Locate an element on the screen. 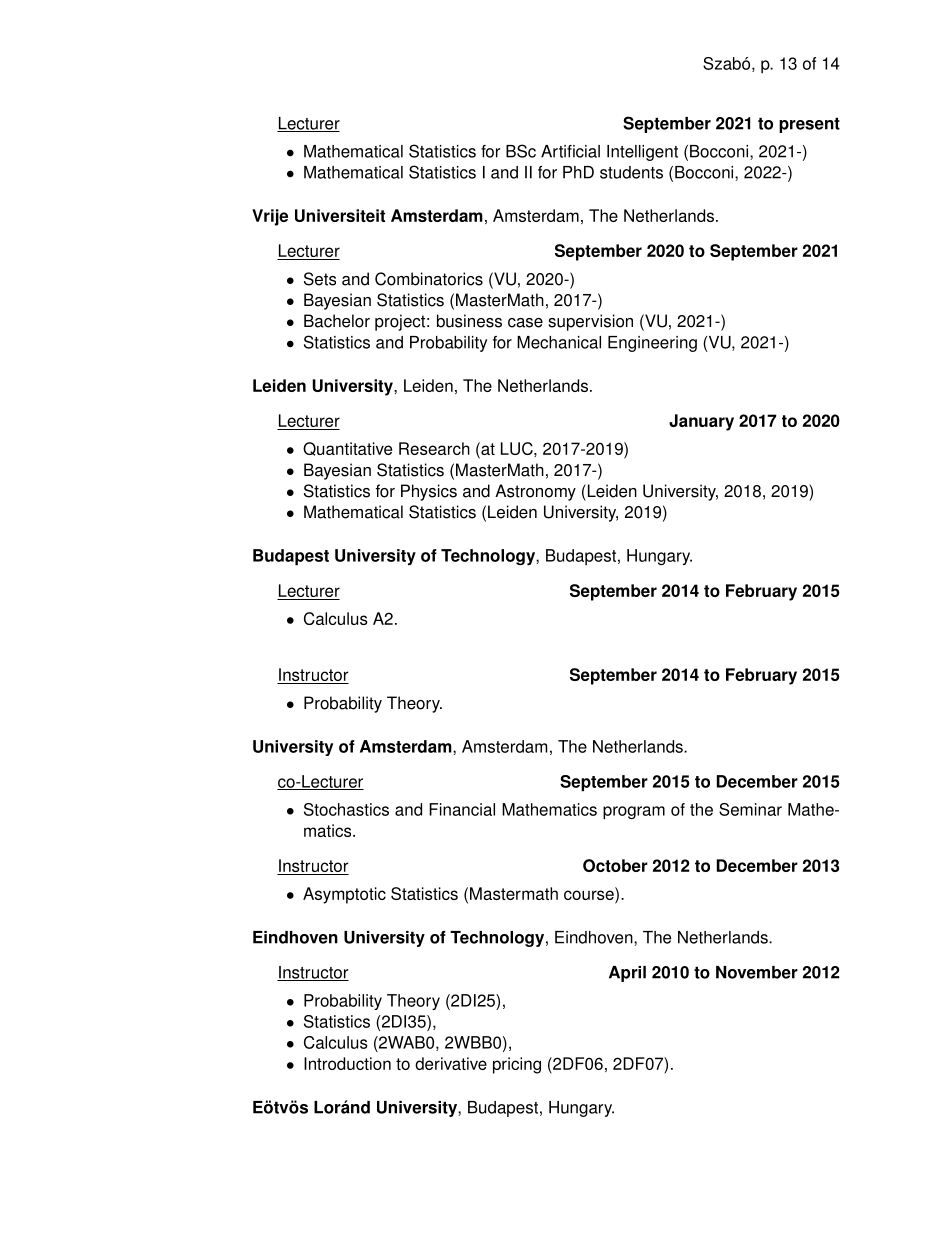 The height and width of the screenshot is (1233, 952). Introduction is located at coordinates (347, 1063).
